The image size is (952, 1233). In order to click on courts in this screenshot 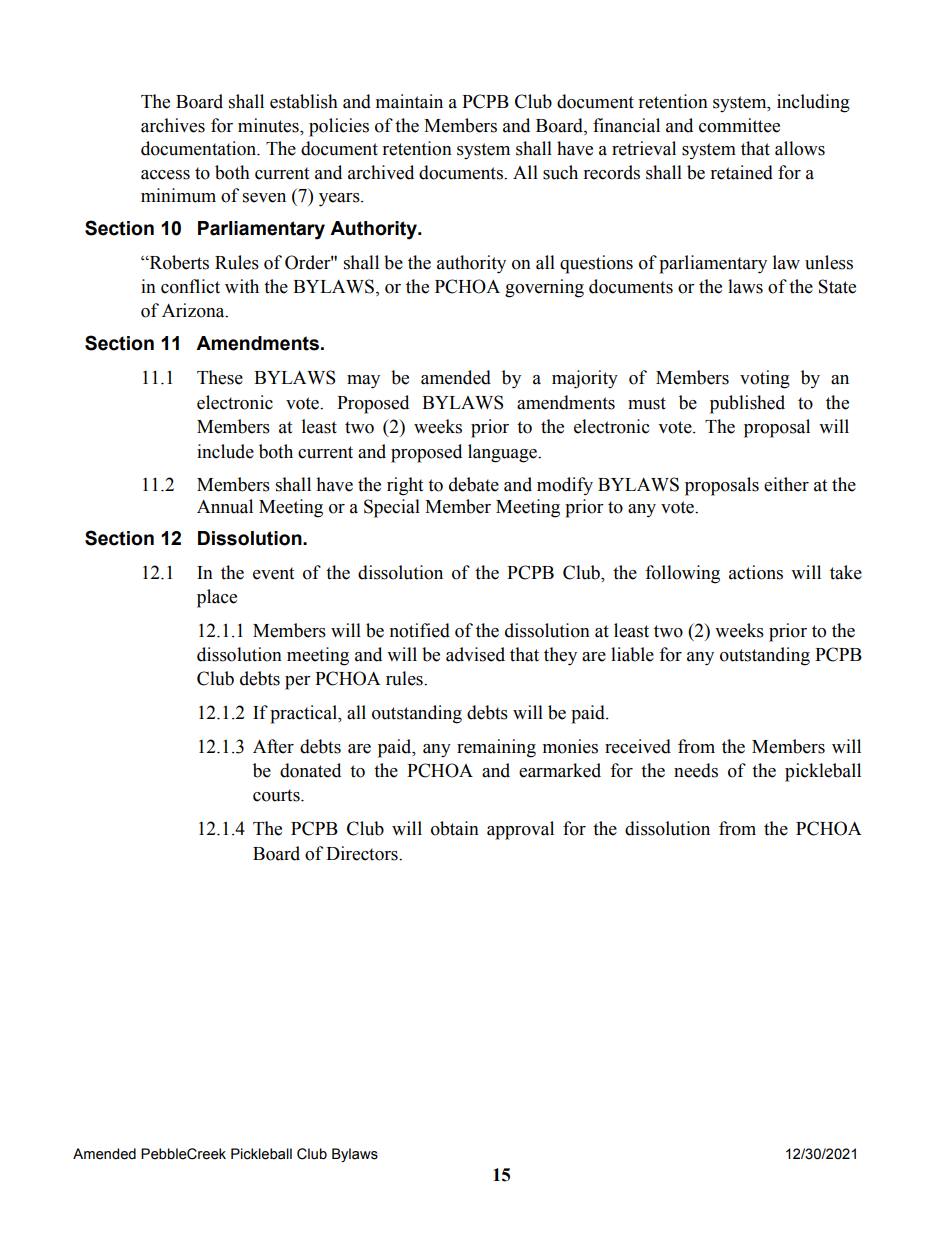, I will do `click(277, 795)`.
